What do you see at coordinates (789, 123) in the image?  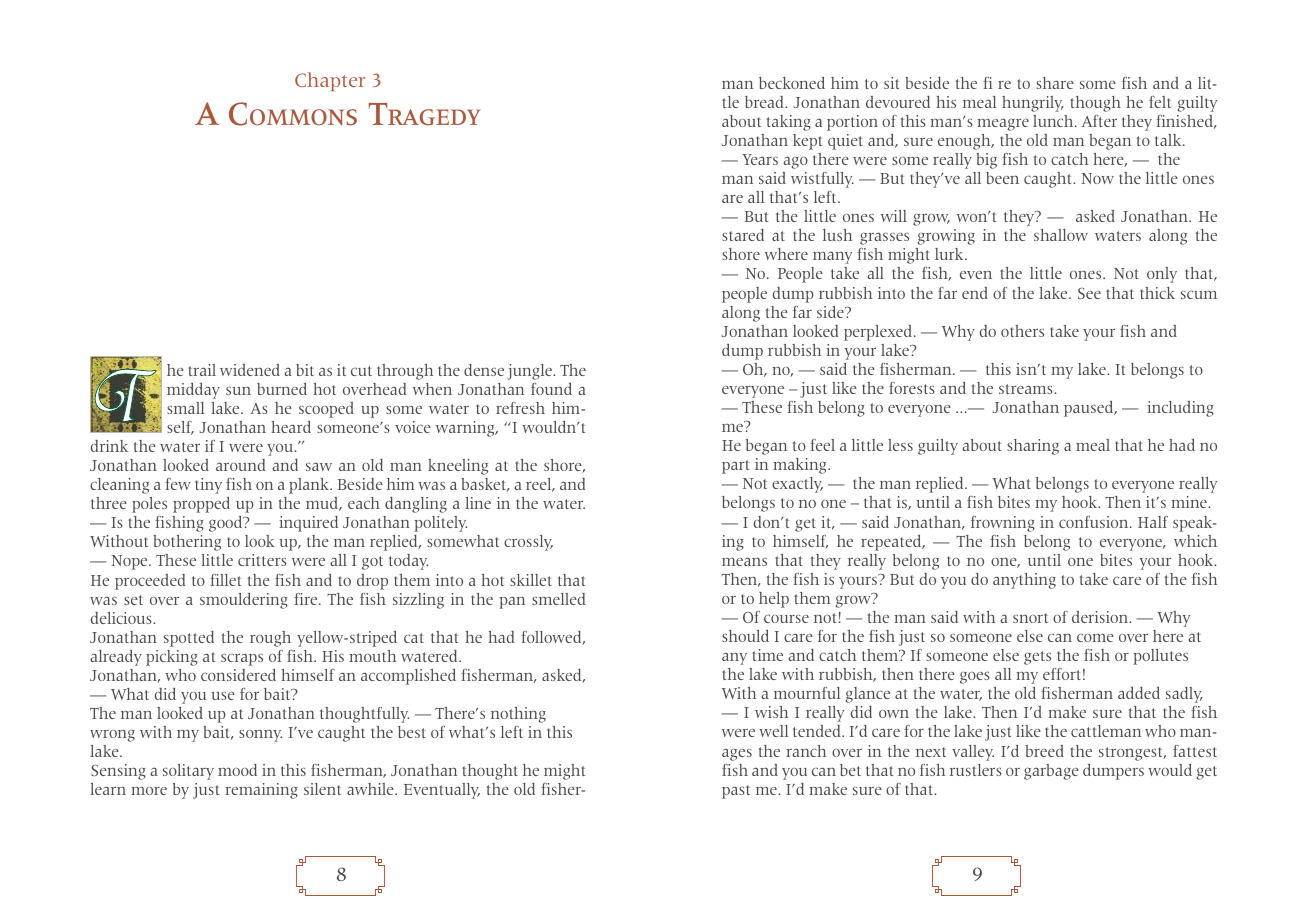 I see `taking` at bounding box center [789, 123].
